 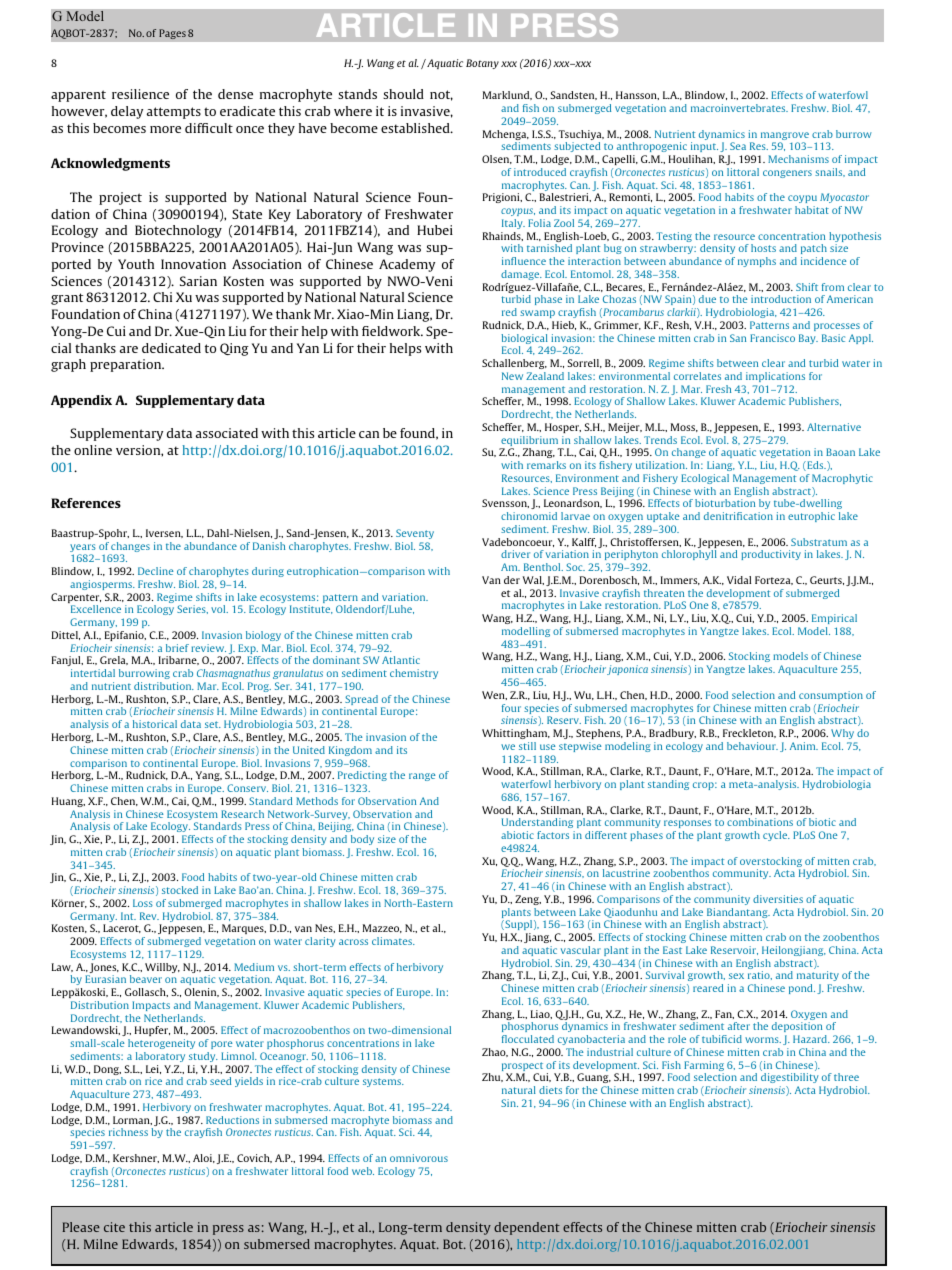 I want to click on attempts, so click(x=174, y=113).
